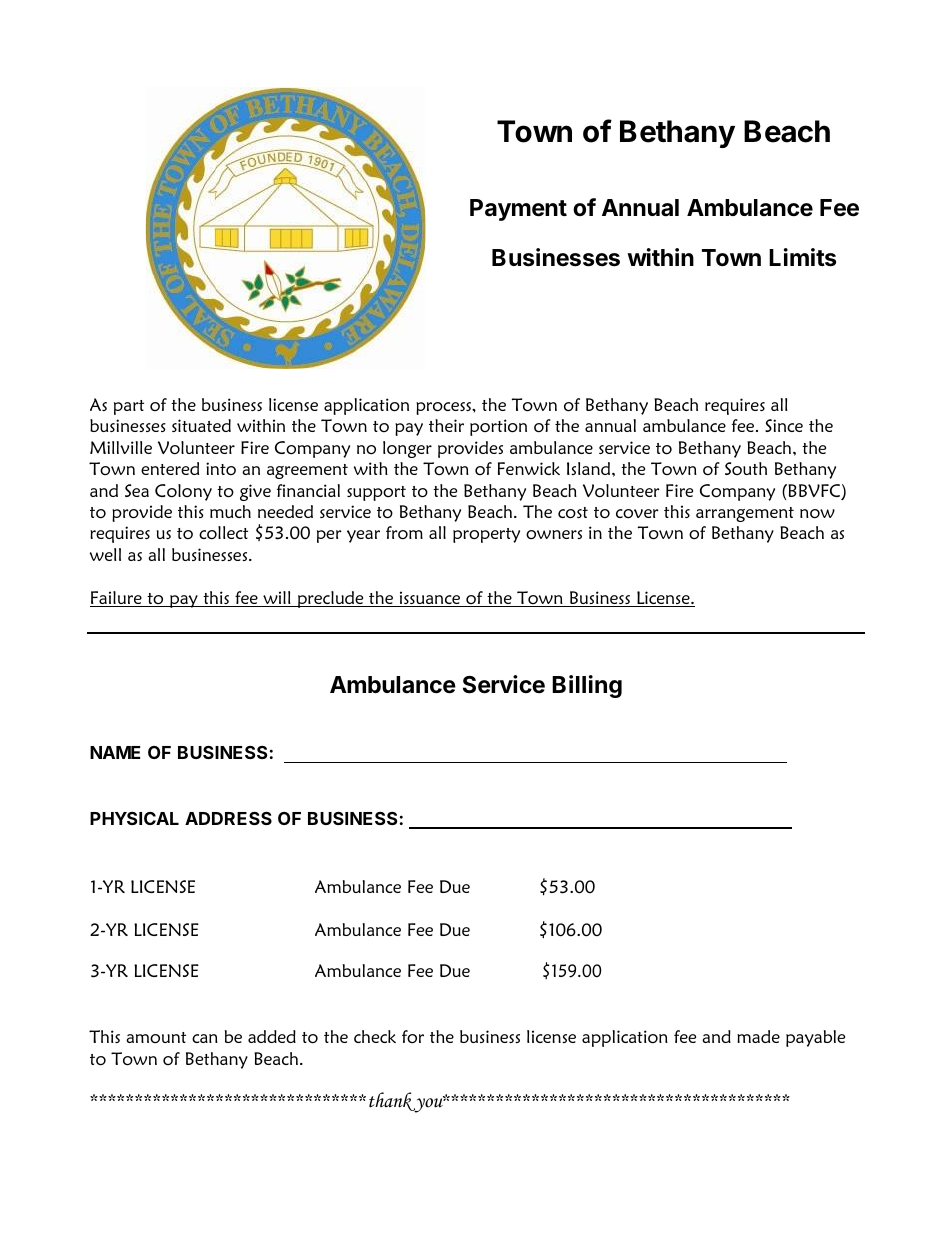 The height and width of the document is (1233, 952). Describe the element at coordinates (486, 535) in the document. I see `property` at that location.
